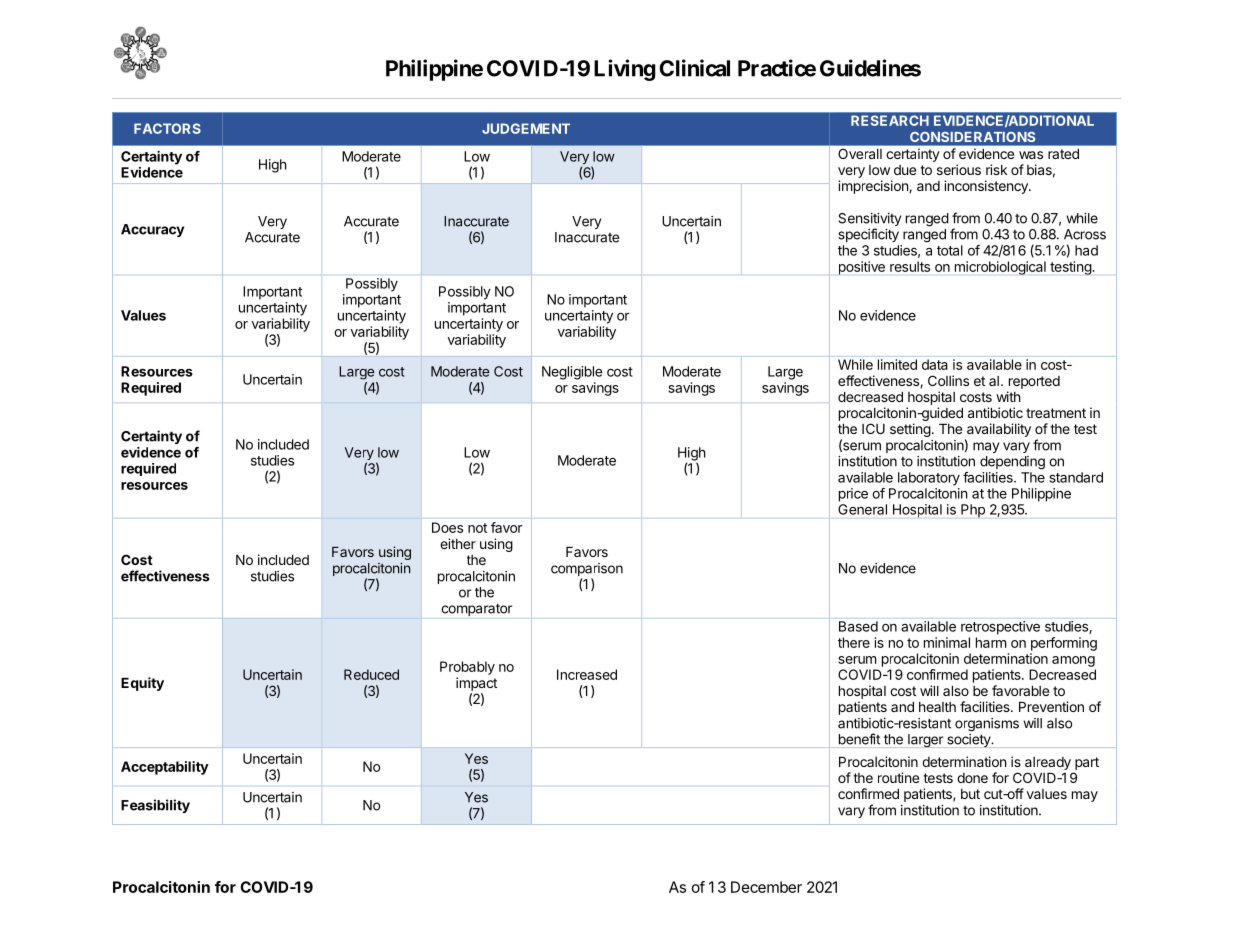 The image size is (1233, 952). What do you see at coordinates (1000, 268) in the screenshot?
I see `microbiological` at bounding box center [1000, 268].
